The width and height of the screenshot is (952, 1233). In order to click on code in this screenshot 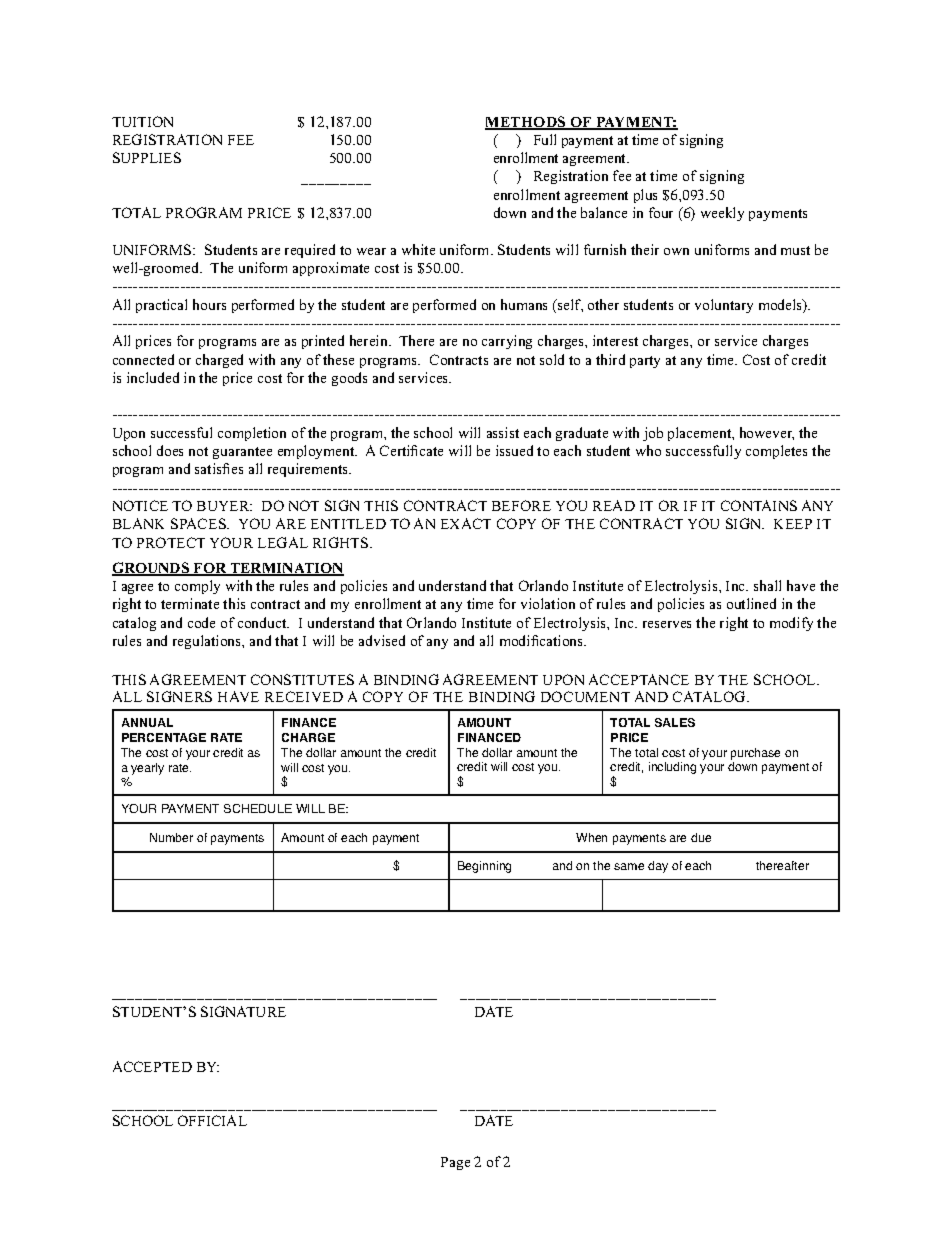, I will do `click(201, 622)`.
